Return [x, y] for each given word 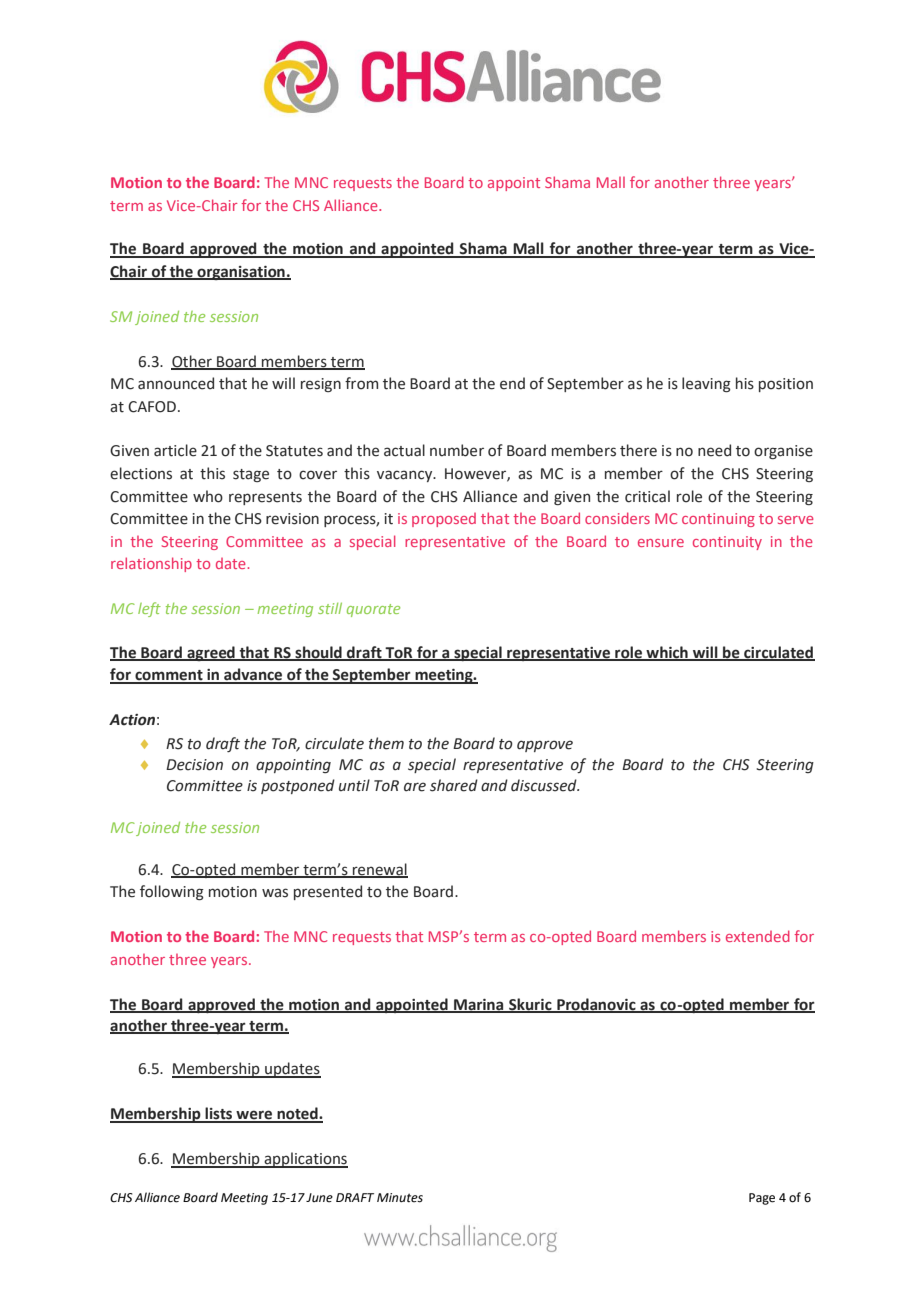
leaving [706, 384]
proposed [444, 520]
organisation [241, 273]
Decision [194, 765]
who [208, 496]
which [667, 653]
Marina [479, 1005]
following [172, 892]
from [361, 383]
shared [454, 785]
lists [219, 1114]
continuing [718, 520]
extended [758, 936]
